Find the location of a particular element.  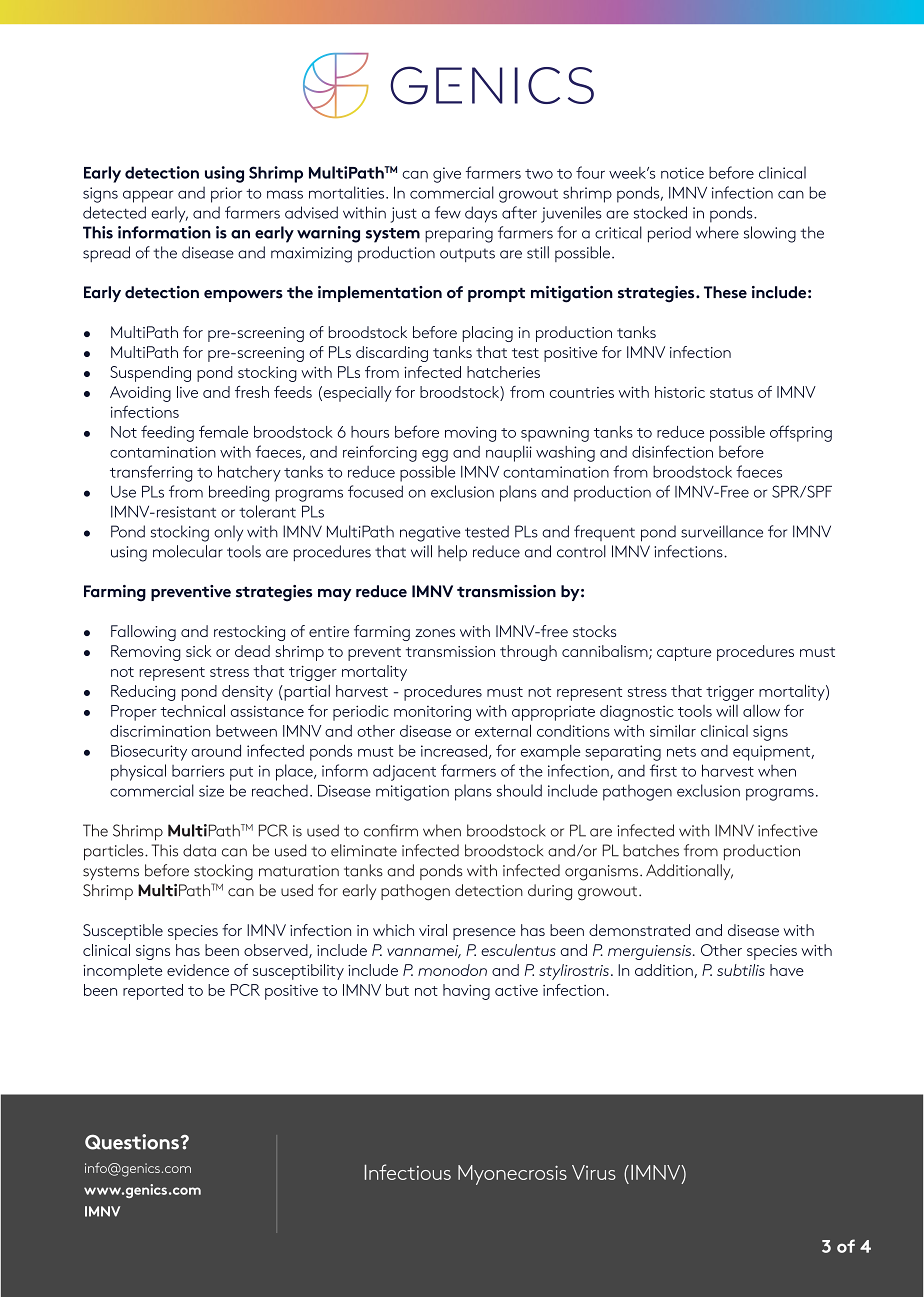

infective is located at coordinates (788, 830).
